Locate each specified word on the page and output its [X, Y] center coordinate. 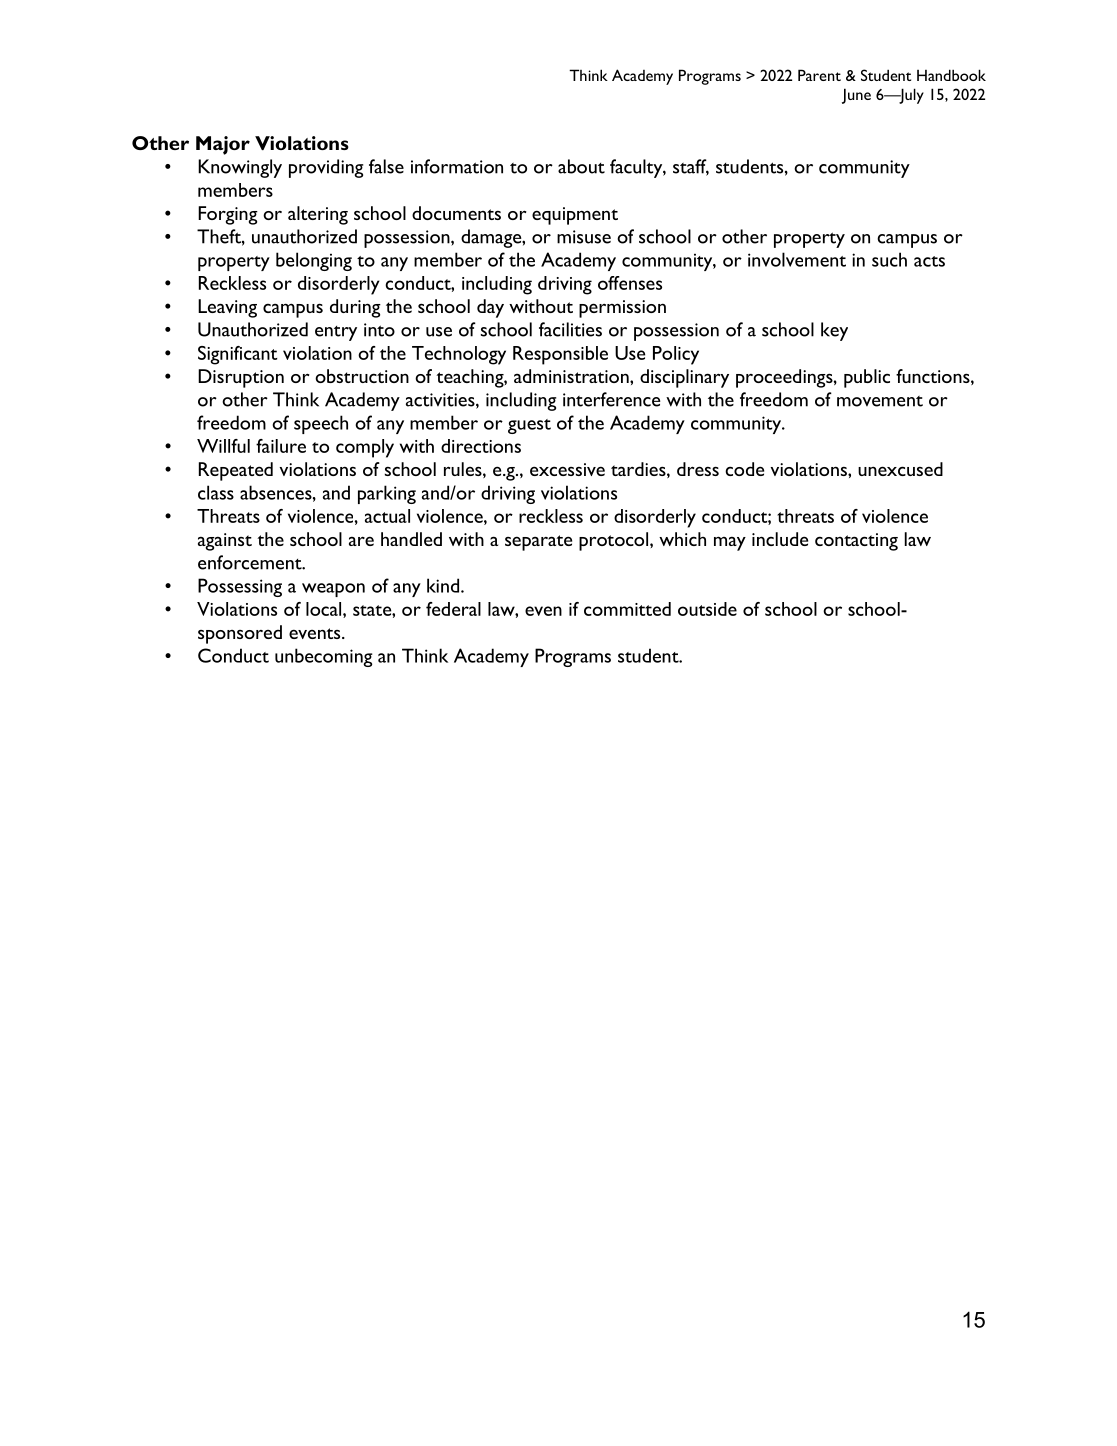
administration [572, 376]
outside [707, 609]
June [856, 96]
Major [223, 145]
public [867, 378]
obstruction [362, 376]
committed [627, 609]
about [581, 166]
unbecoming [324, 657]
